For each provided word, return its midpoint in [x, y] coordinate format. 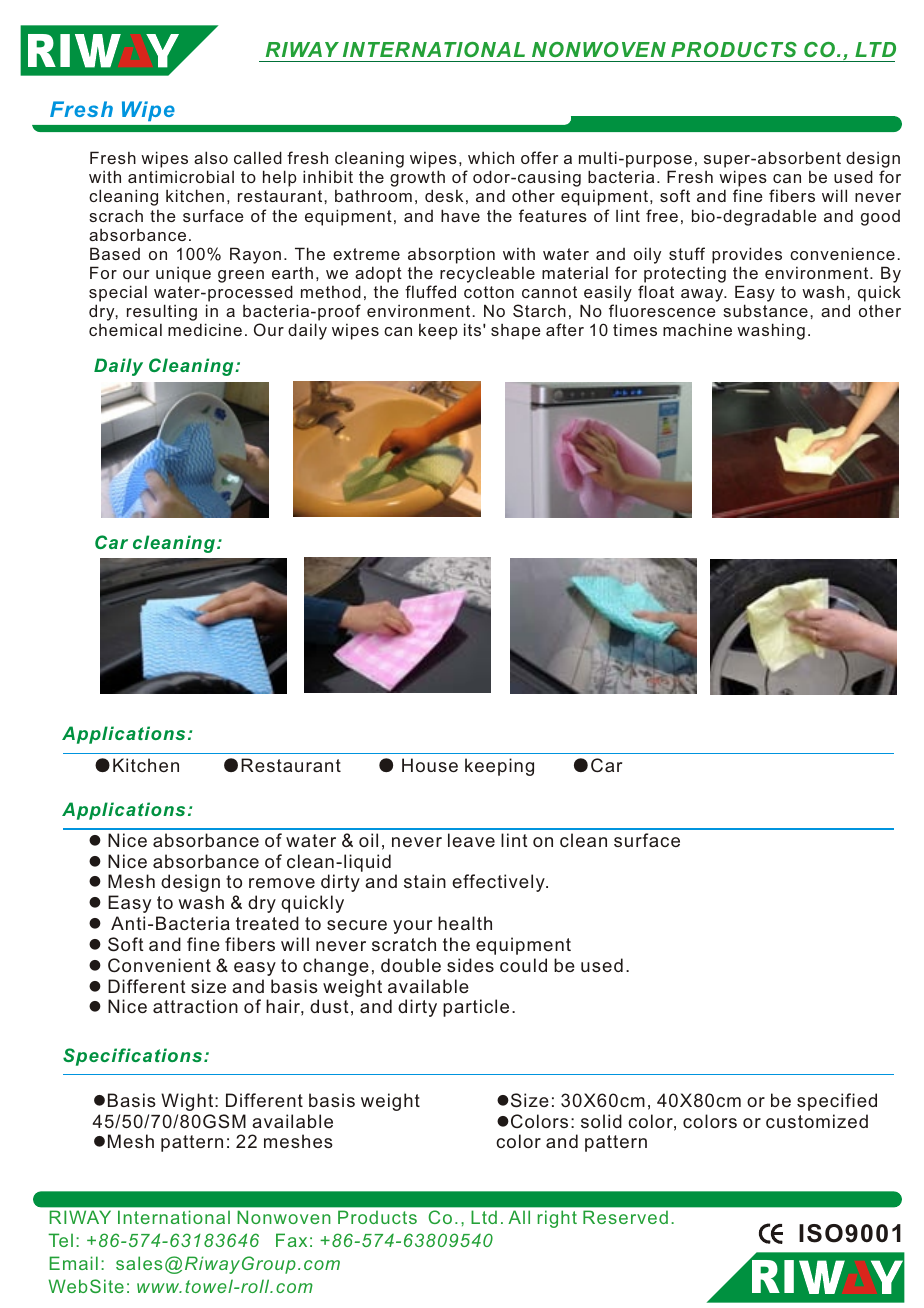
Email [73, 1263]
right [557, 1219]
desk [444, 195]
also [211, 157]
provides [747, 255]
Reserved [625, 1217]
